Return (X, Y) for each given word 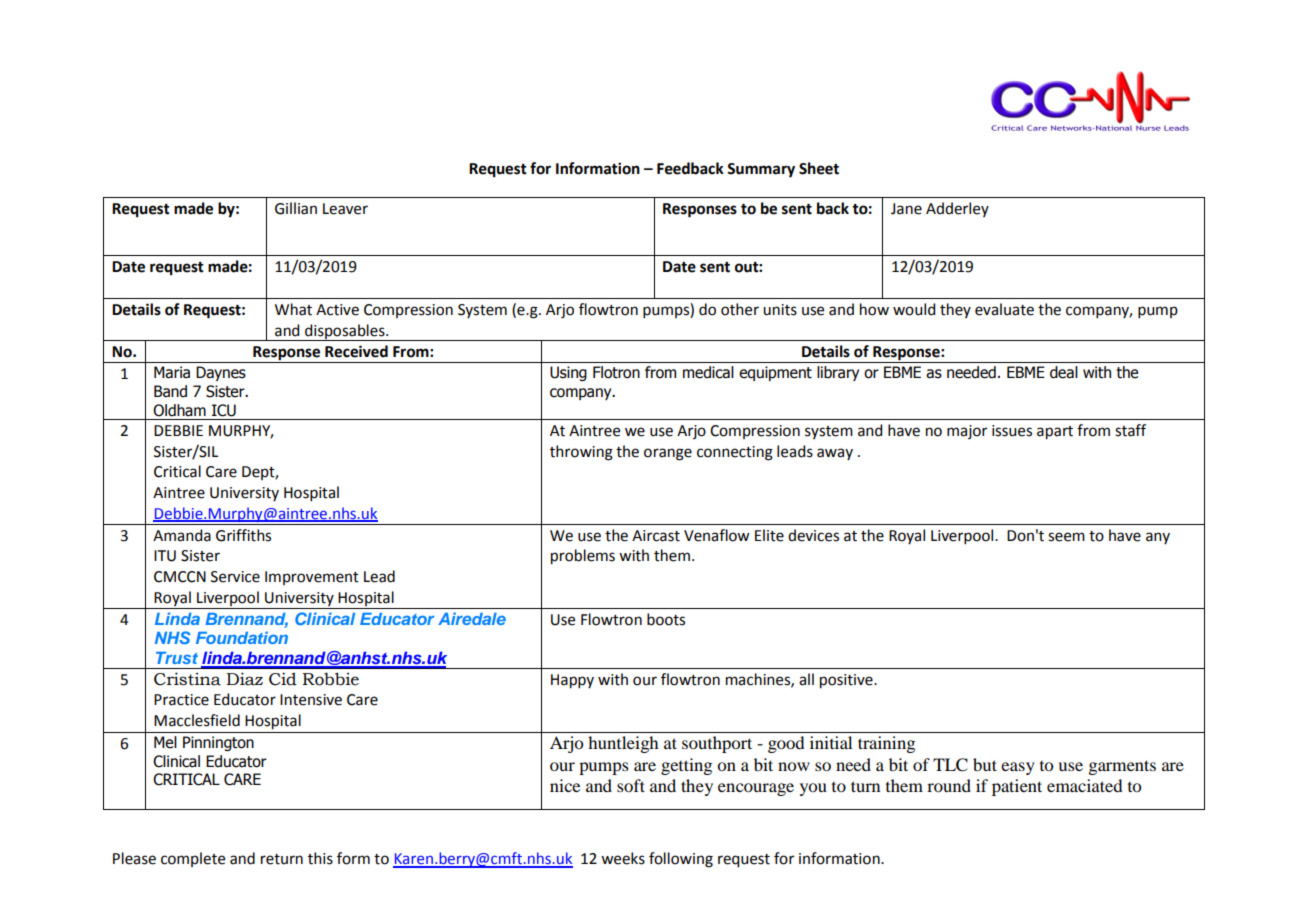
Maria (172, 372)
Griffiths (243, 535)
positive (847, 681)
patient (1017, 787)
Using (568, 373)
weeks (623, 858)
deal (1064, 372)
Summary (761, 170)
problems (583, 557)
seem (1066, 537)
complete (193, 859)
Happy (572, 681)
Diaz (244, 679)
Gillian (296, 208)
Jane (906, 209)
